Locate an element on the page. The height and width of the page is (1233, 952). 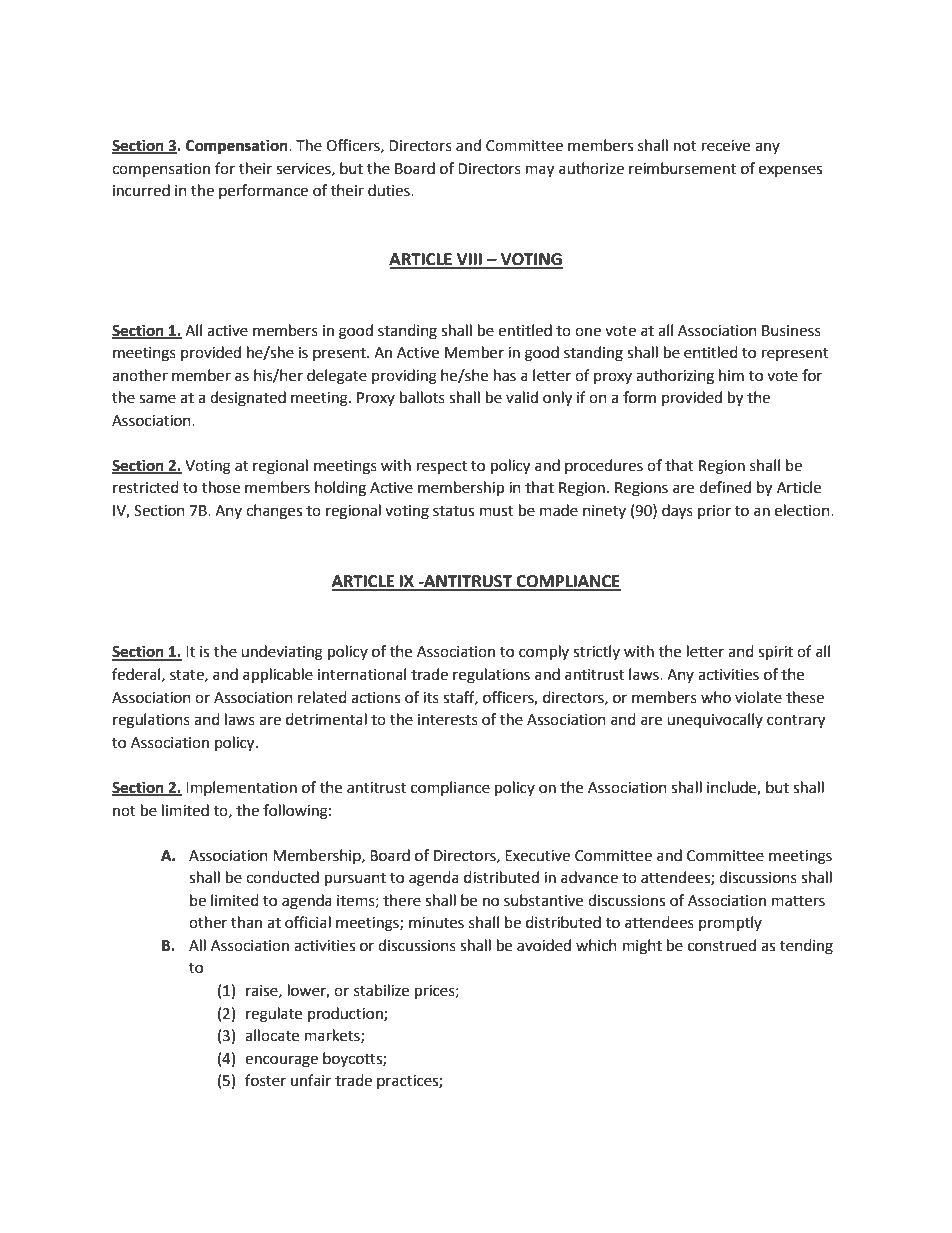
spirit is located at coordinates (775, 653).
